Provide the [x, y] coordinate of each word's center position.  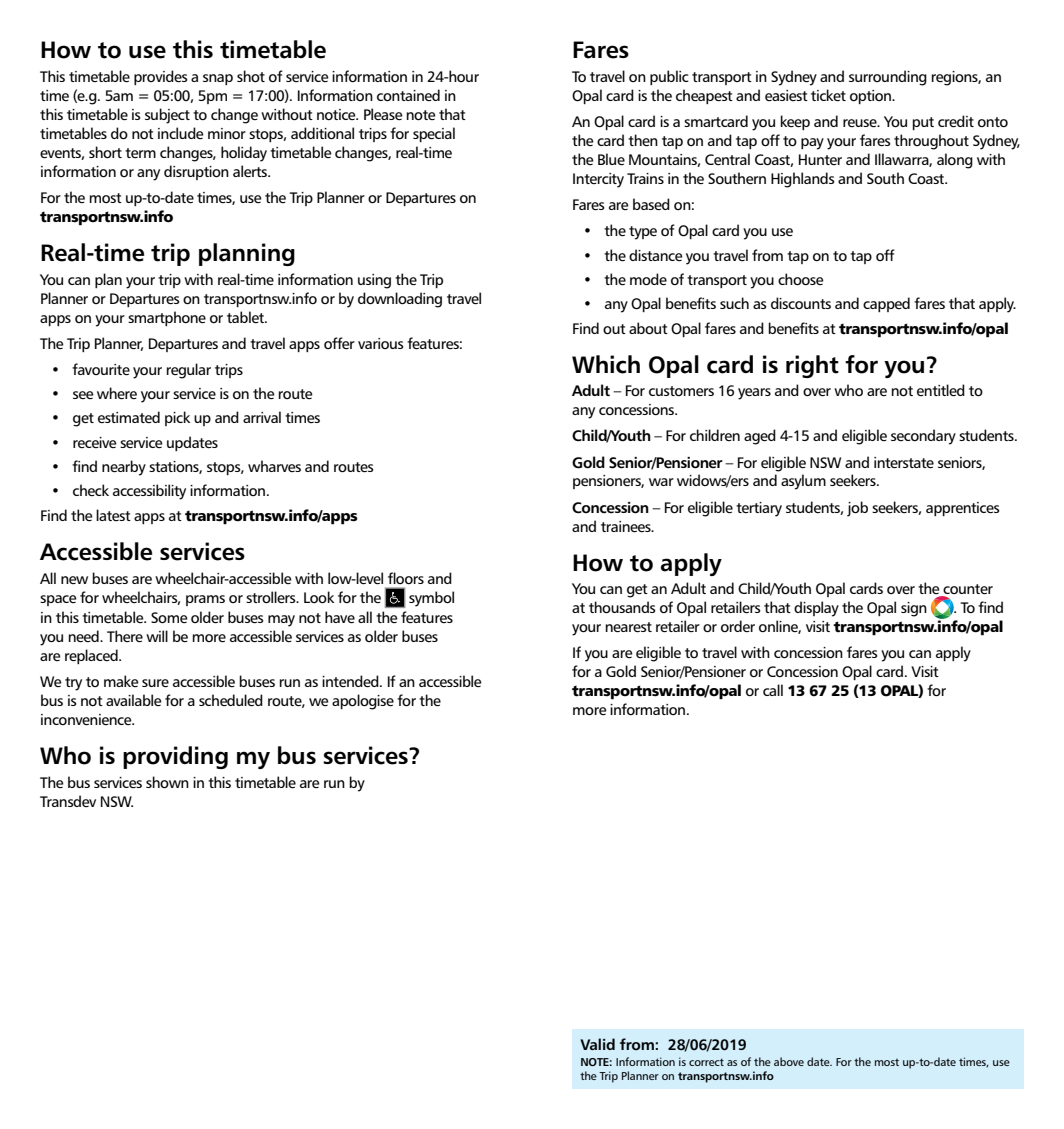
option [872, 97]
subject [167, 116]
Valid [597, 1044]
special [434, 134]
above [789, 1061]
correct [706, 1062]
